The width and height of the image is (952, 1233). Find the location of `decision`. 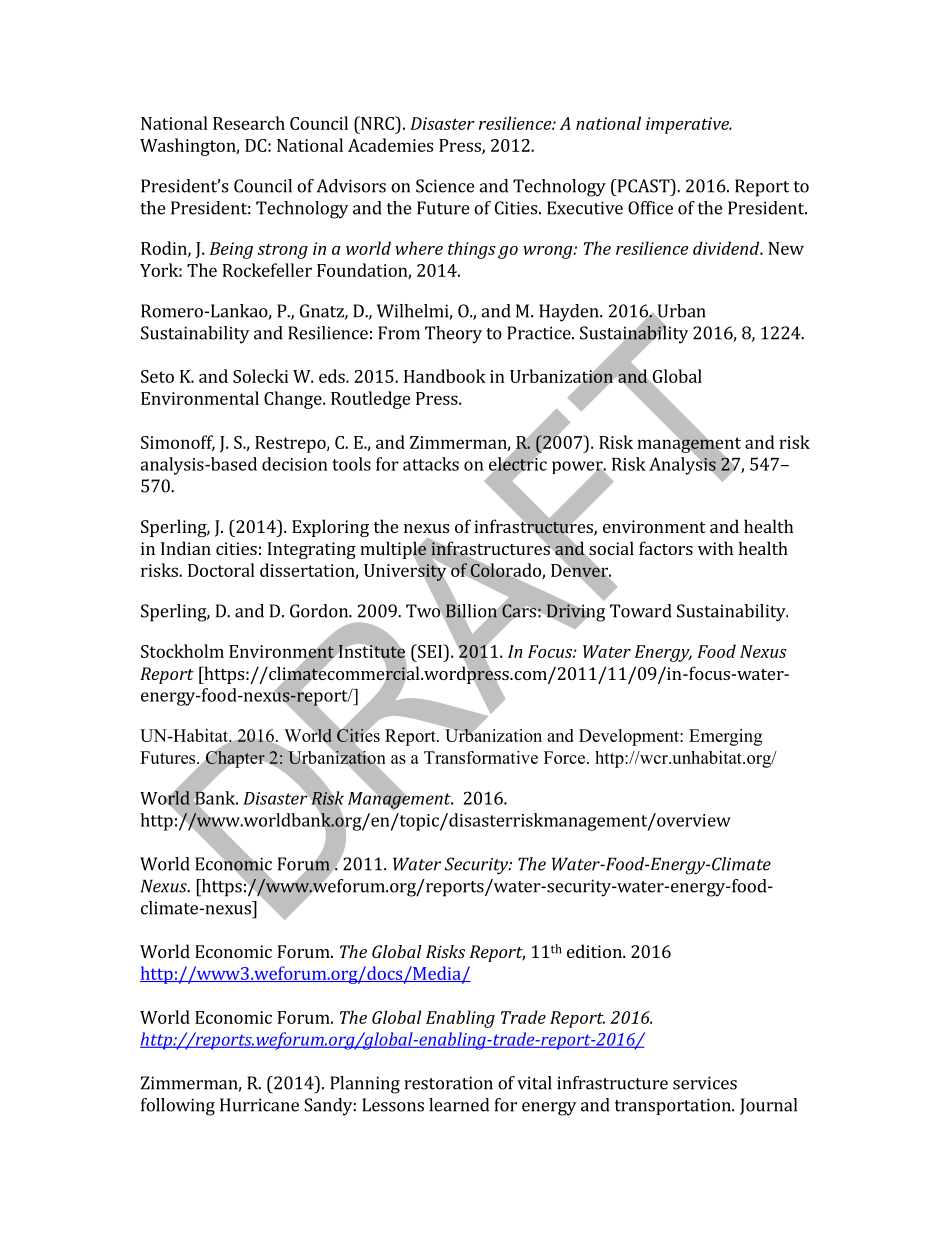

decision is located at coordinates (295, 464).
